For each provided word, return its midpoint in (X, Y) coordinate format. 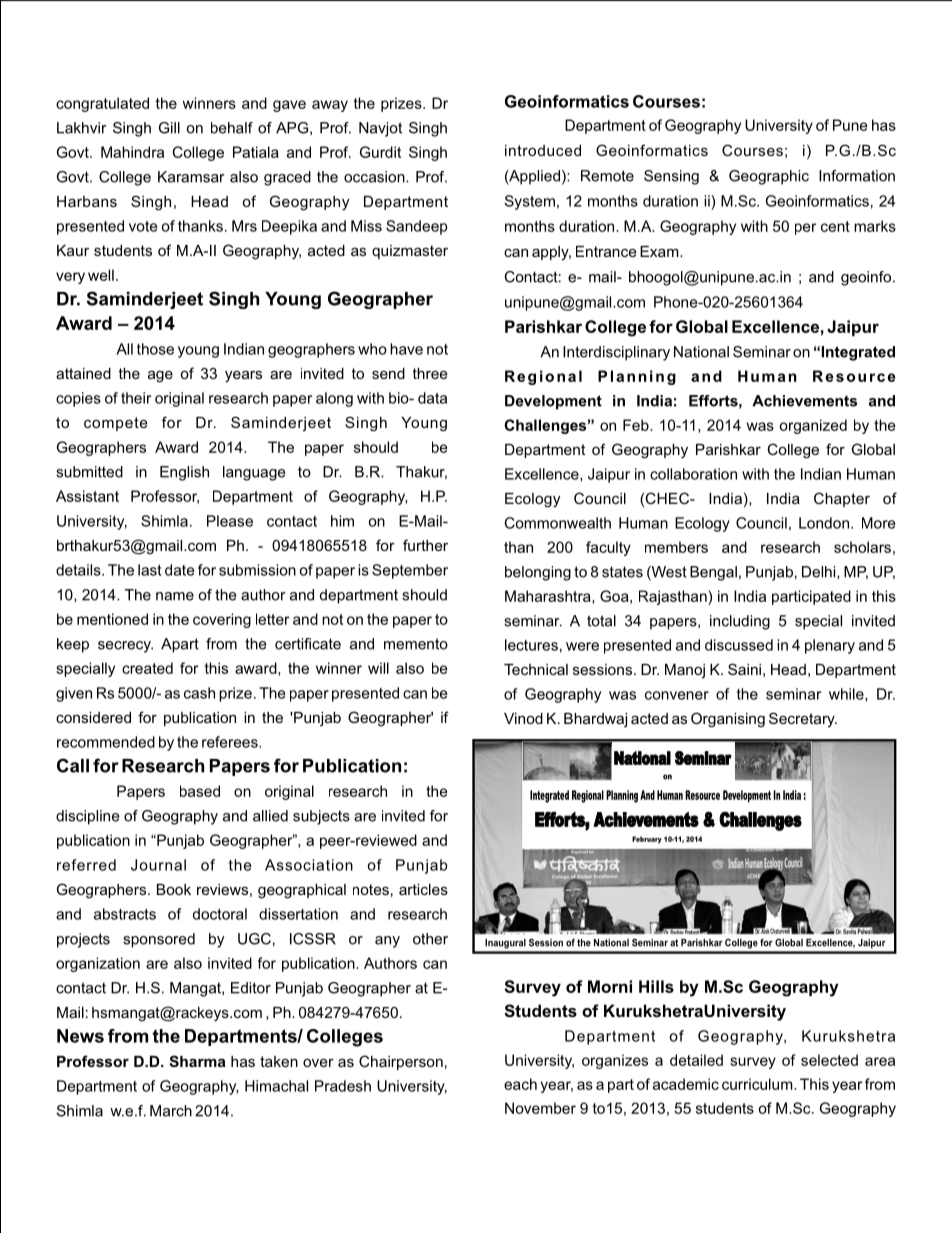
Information (857, 176)
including (740, 622)
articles (423, 889)
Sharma (197, 1061)
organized (813, 426)
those (155, 349)
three (430, 373)
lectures (531, 645)
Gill (169, 128)
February (647, 840)
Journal (158, 865)
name (175, 596)
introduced (543, 150)
